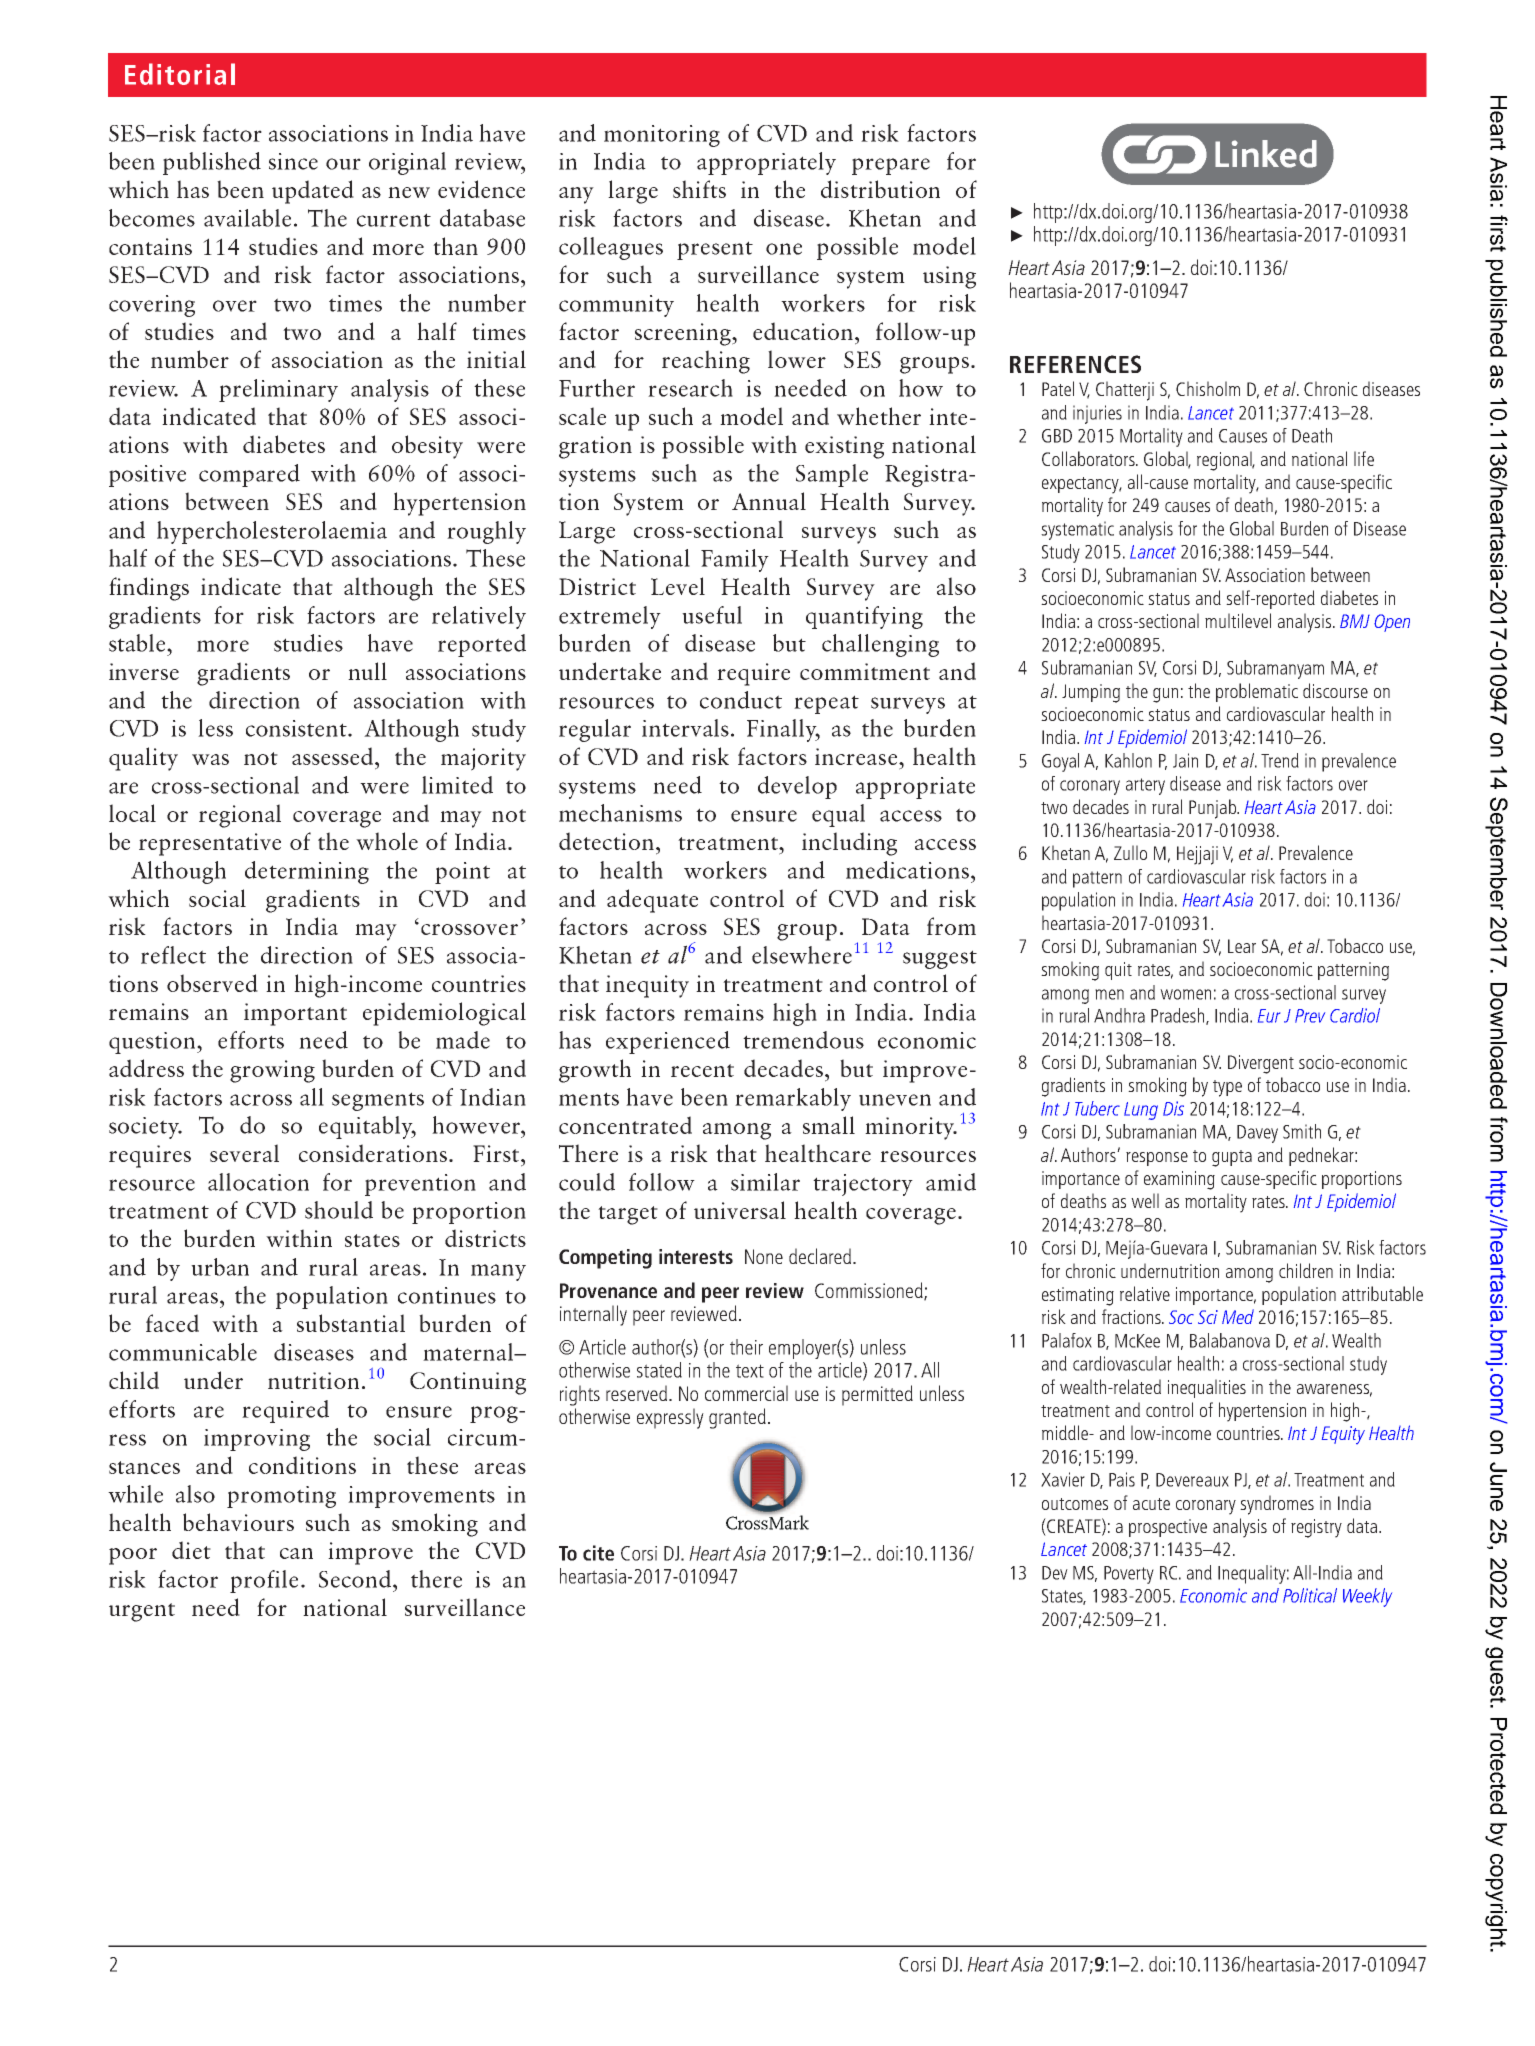 This screenshot has height=2046, width=1535. I want to click on None, so click(764, 1256).
